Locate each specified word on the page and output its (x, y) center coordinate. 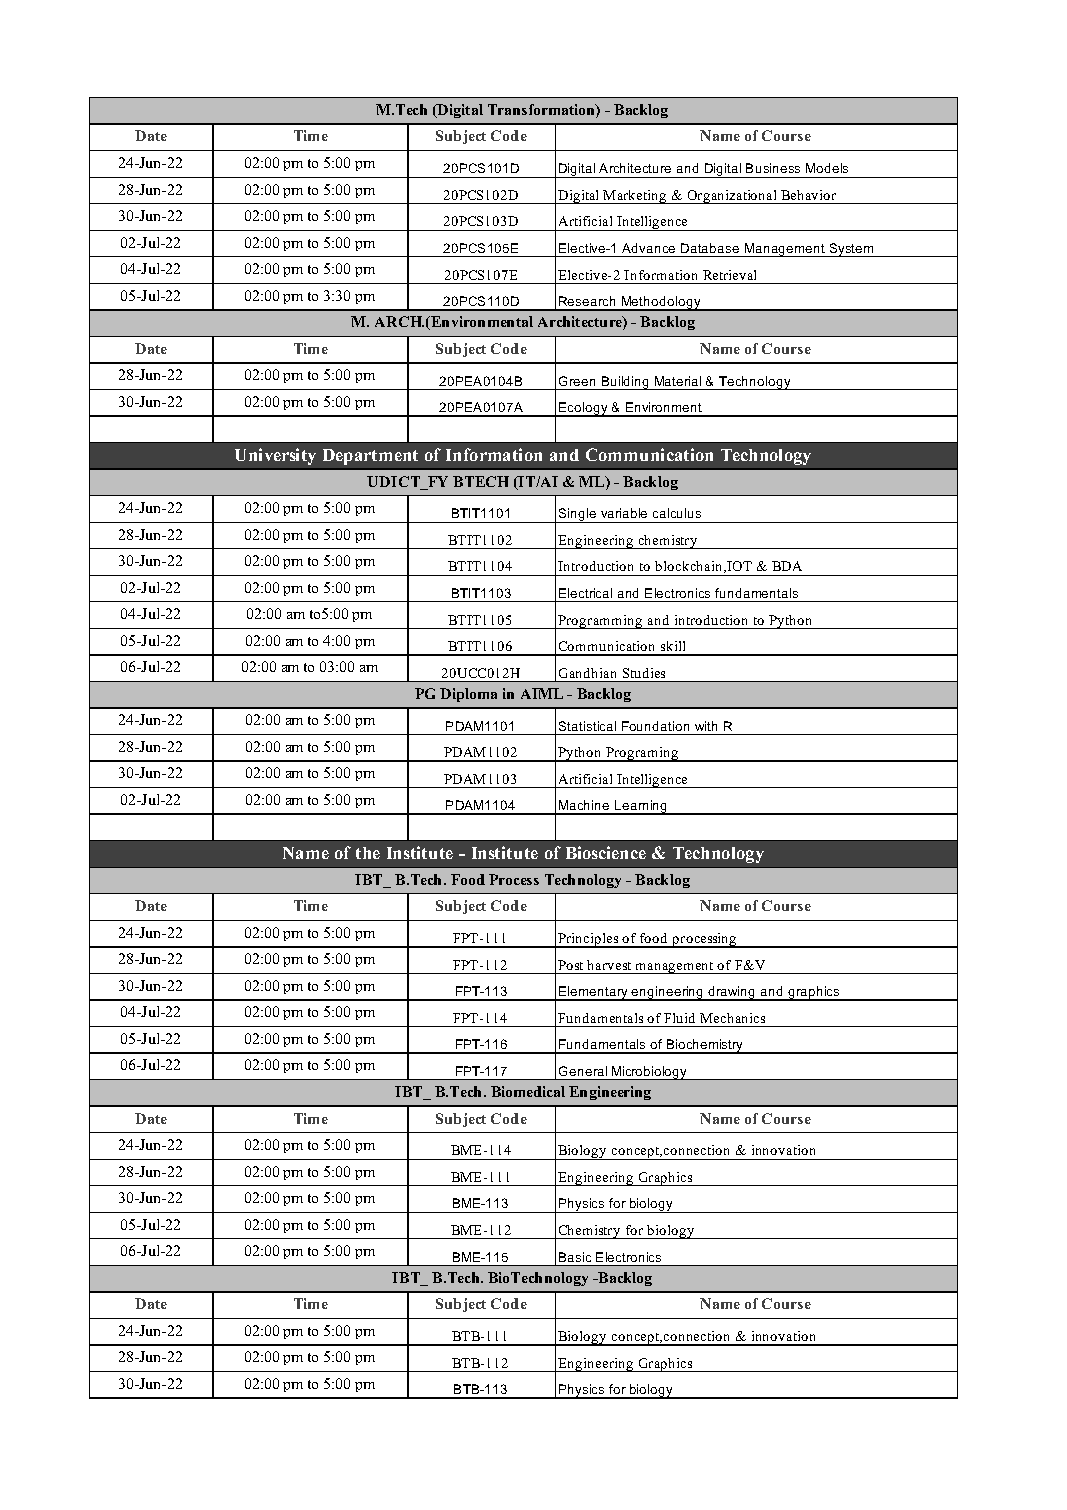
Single (578, 515)
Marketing (635, 197)
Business (773, 168)
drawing (732, 993)
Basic (575, 1257)
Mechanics (732, 1018)
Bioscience (606, 852)
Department (370, 457)
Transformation (542, 111)
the (368, 853)
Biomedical (528, 1091)
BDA (787, 566)
